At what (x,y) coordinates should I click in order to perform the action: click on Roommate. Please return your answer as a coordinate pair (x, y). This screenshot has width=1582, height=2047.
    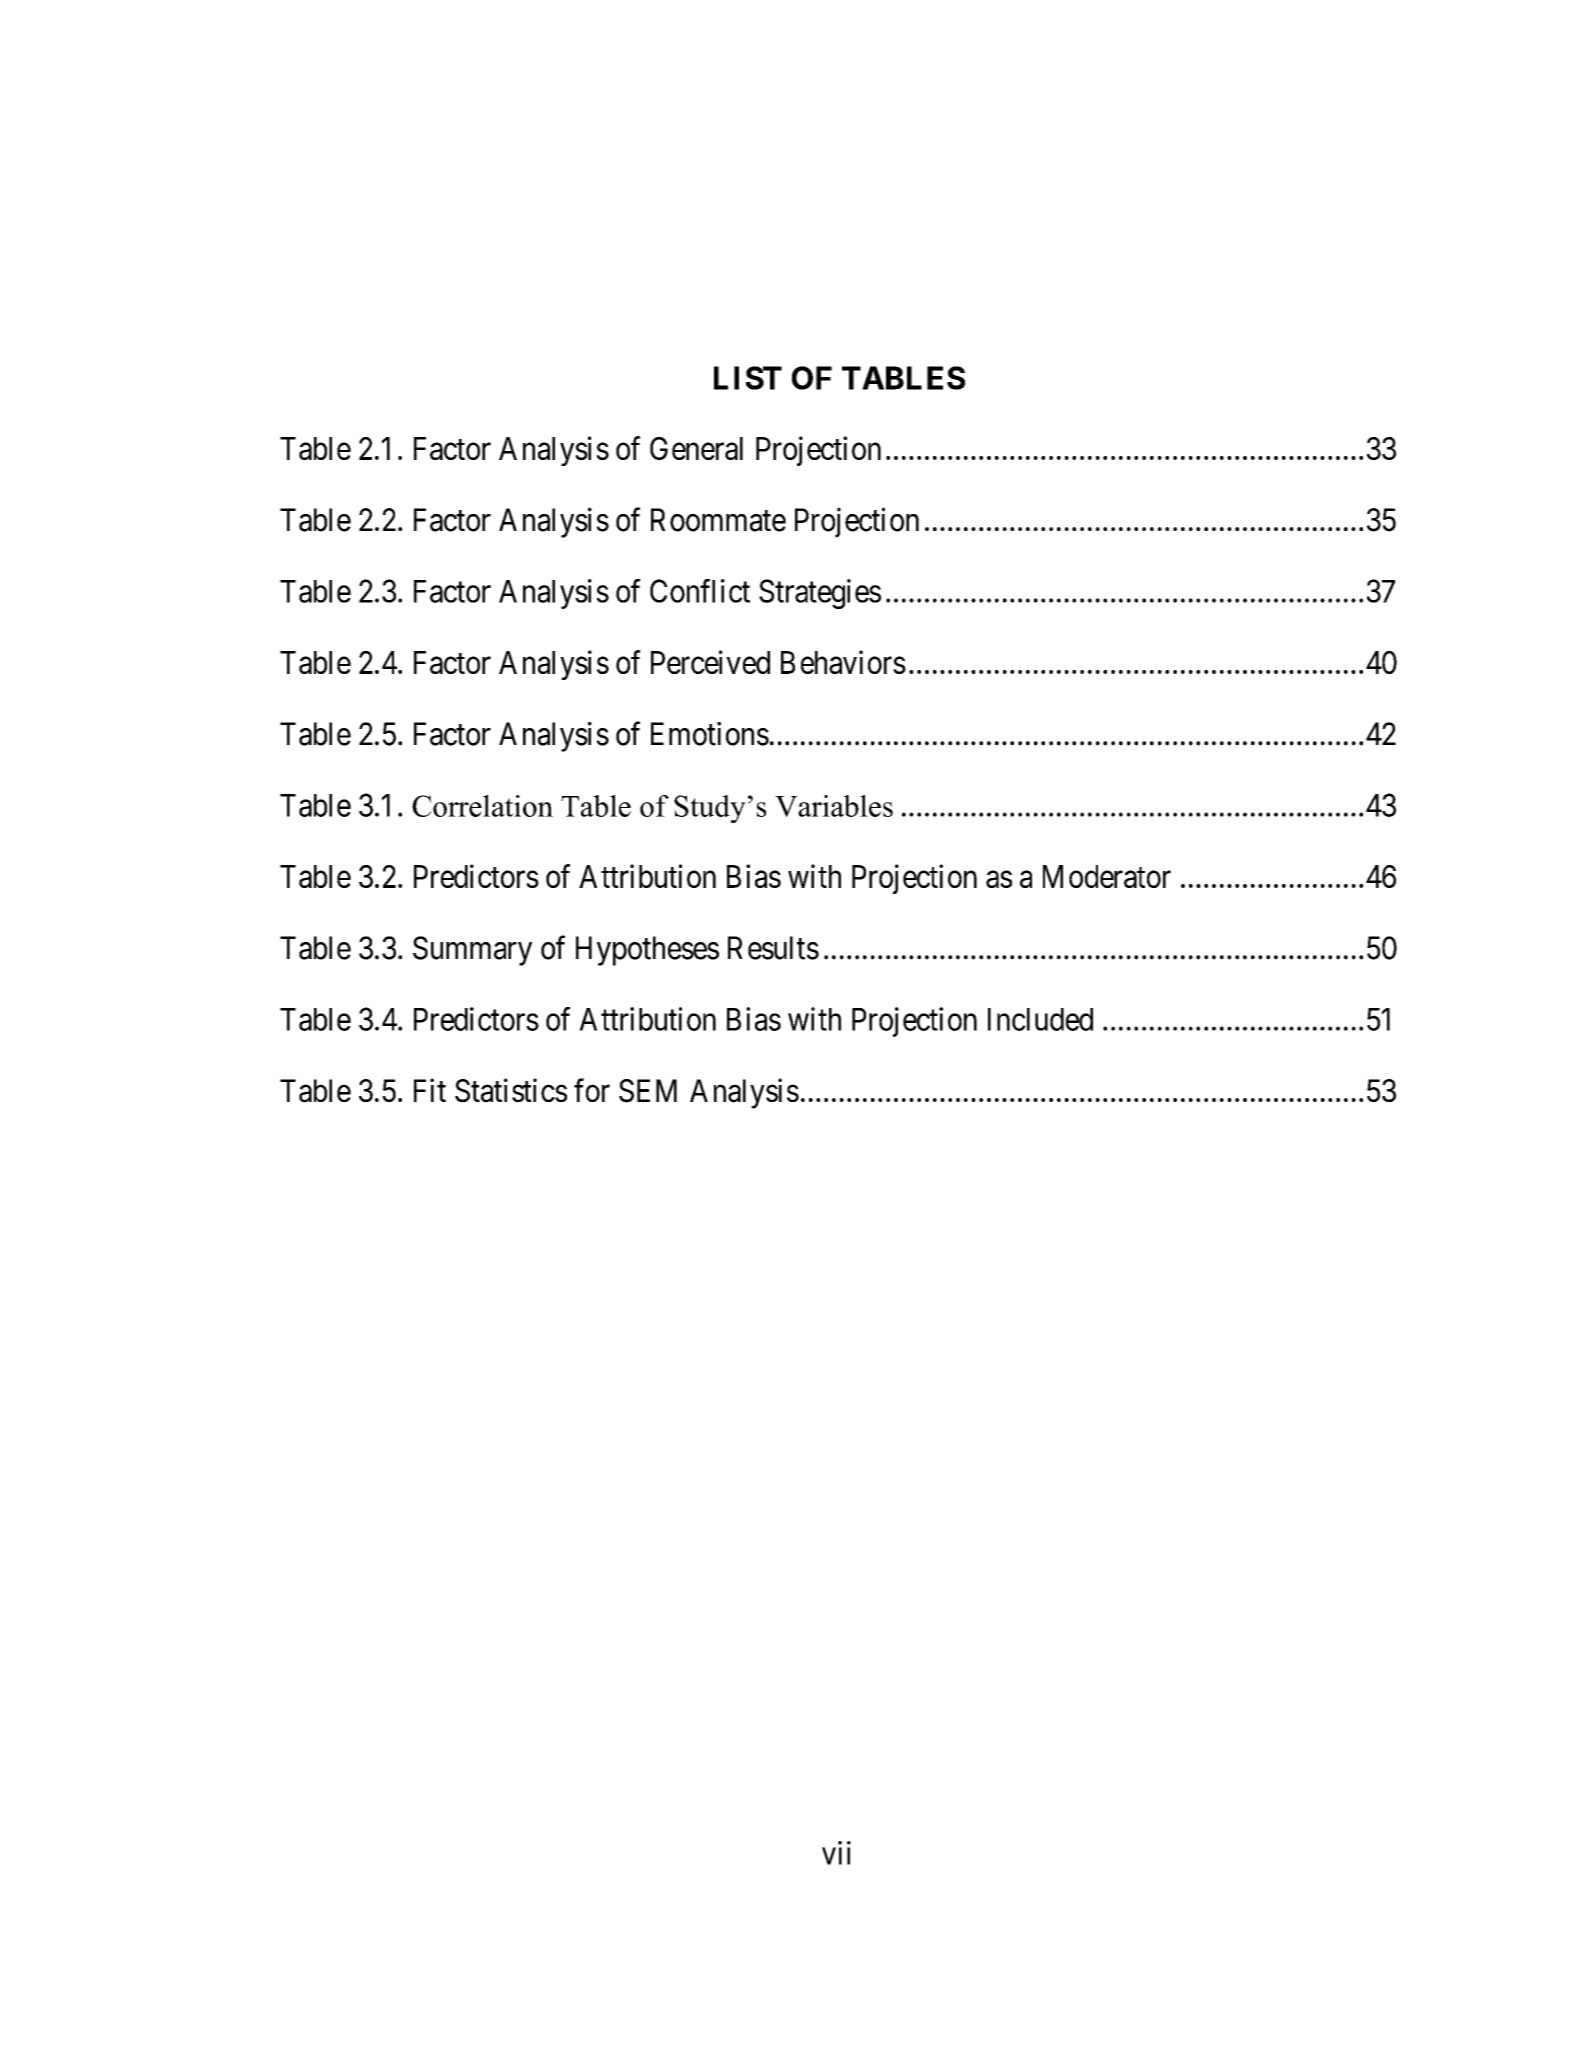
    Looking at the image, I should click on (718, 520).
